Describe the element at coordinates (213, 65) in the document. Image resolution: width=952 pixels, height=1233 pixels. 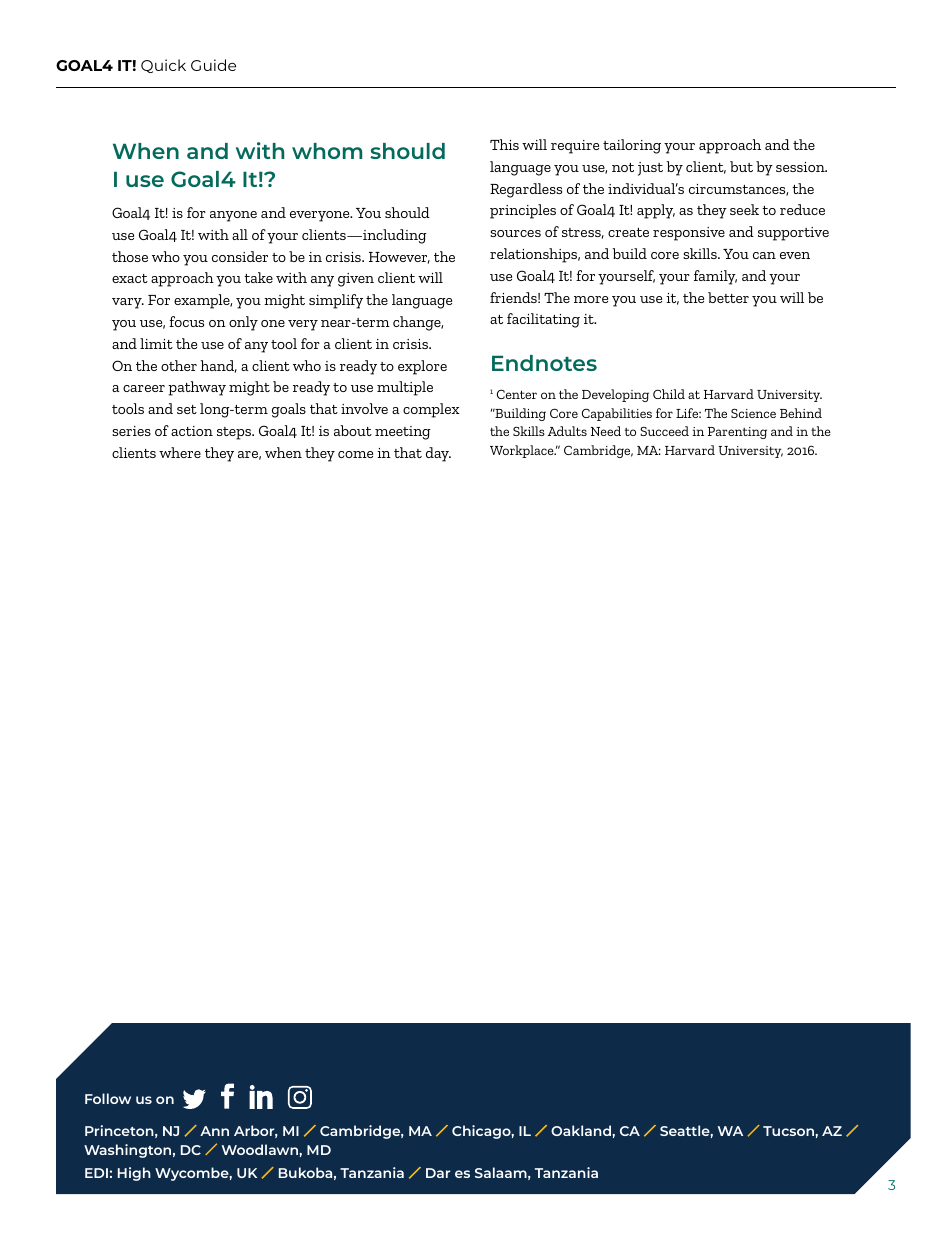
I see `Guide` at that location.
